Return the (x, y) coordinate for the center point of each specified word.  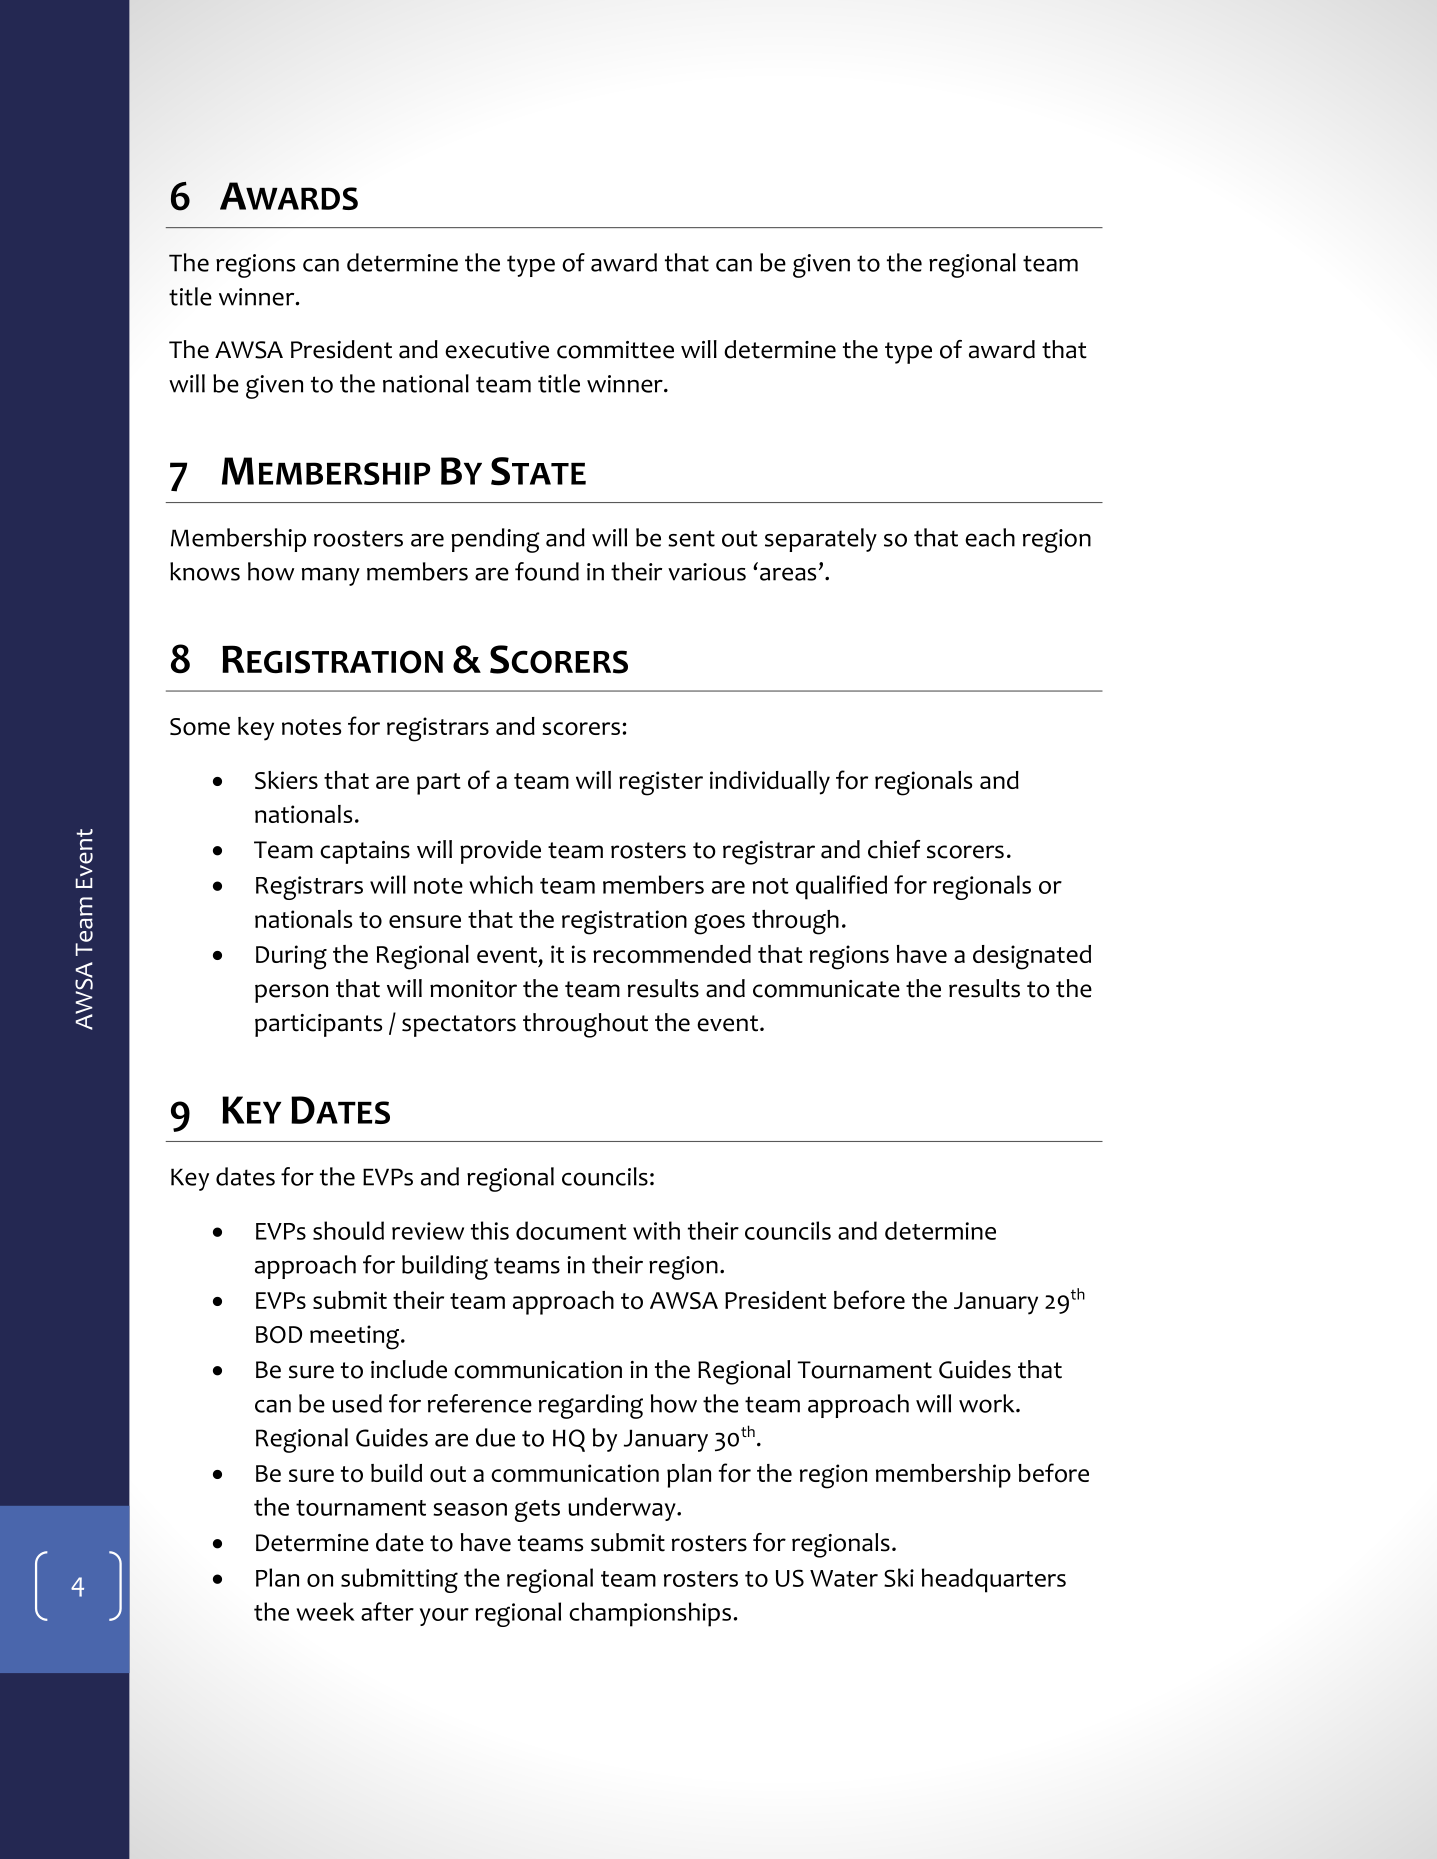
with (656, 1230)
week (325, 1611)
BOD (279, 1335)
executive (497, 350)
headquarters (994, 1580)
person (291, 993)
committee (615, 350)
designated (1032, 957)
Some (200, 727)
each (990, 537)
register (661, 783)
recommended (672, 954)
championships (650, 1614)
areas (788, 574)
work (988, 1403)
